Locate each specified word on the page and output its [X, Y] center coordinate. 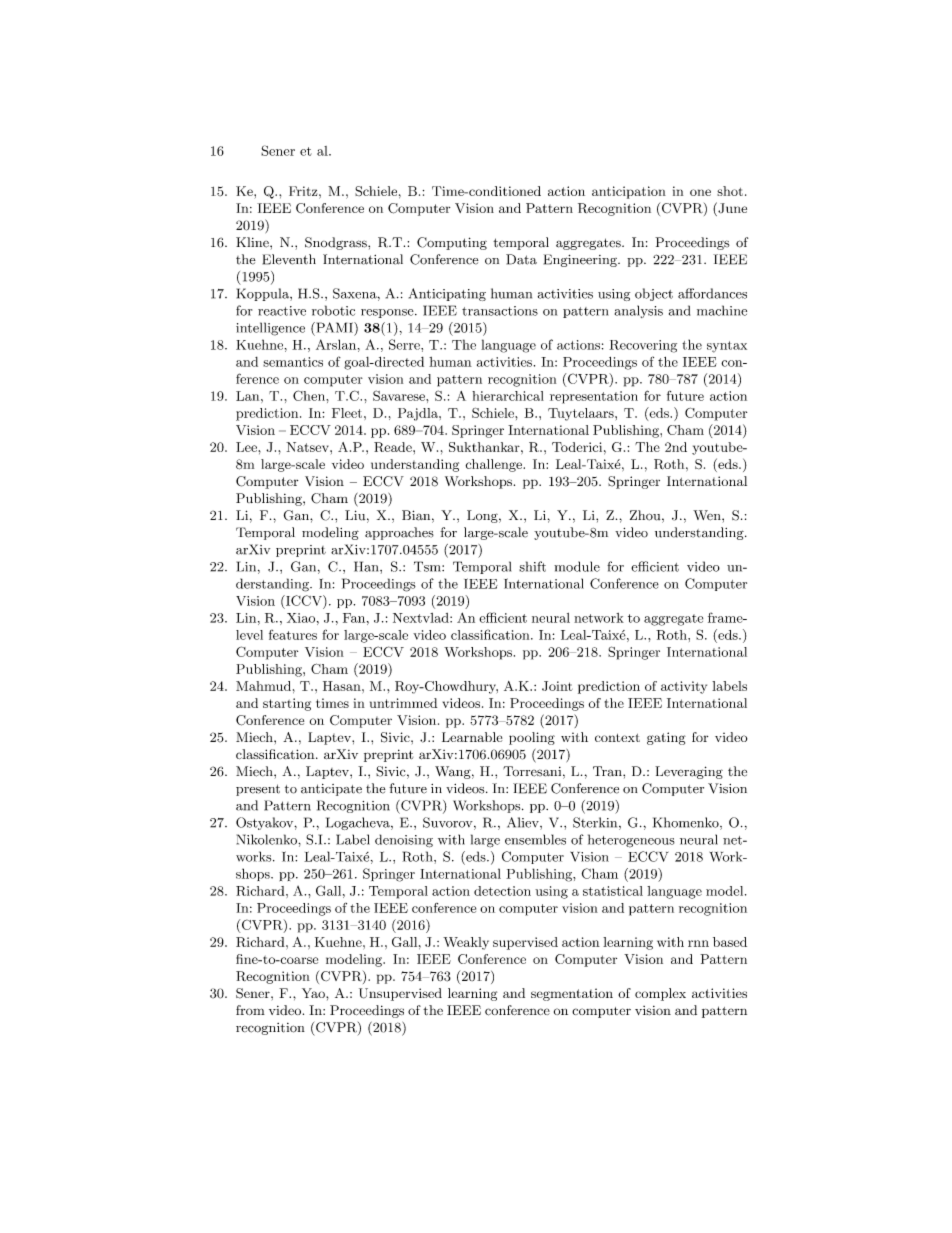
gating [666, 738]
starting [287, 704]
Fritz [304, 191]
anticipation [629, 192]
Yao [314, 993]
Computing [452, 243]
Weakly [466, 943]
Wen [708, 515]
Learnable [472, 737]
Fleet [347, 413]
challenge [495, 465]
